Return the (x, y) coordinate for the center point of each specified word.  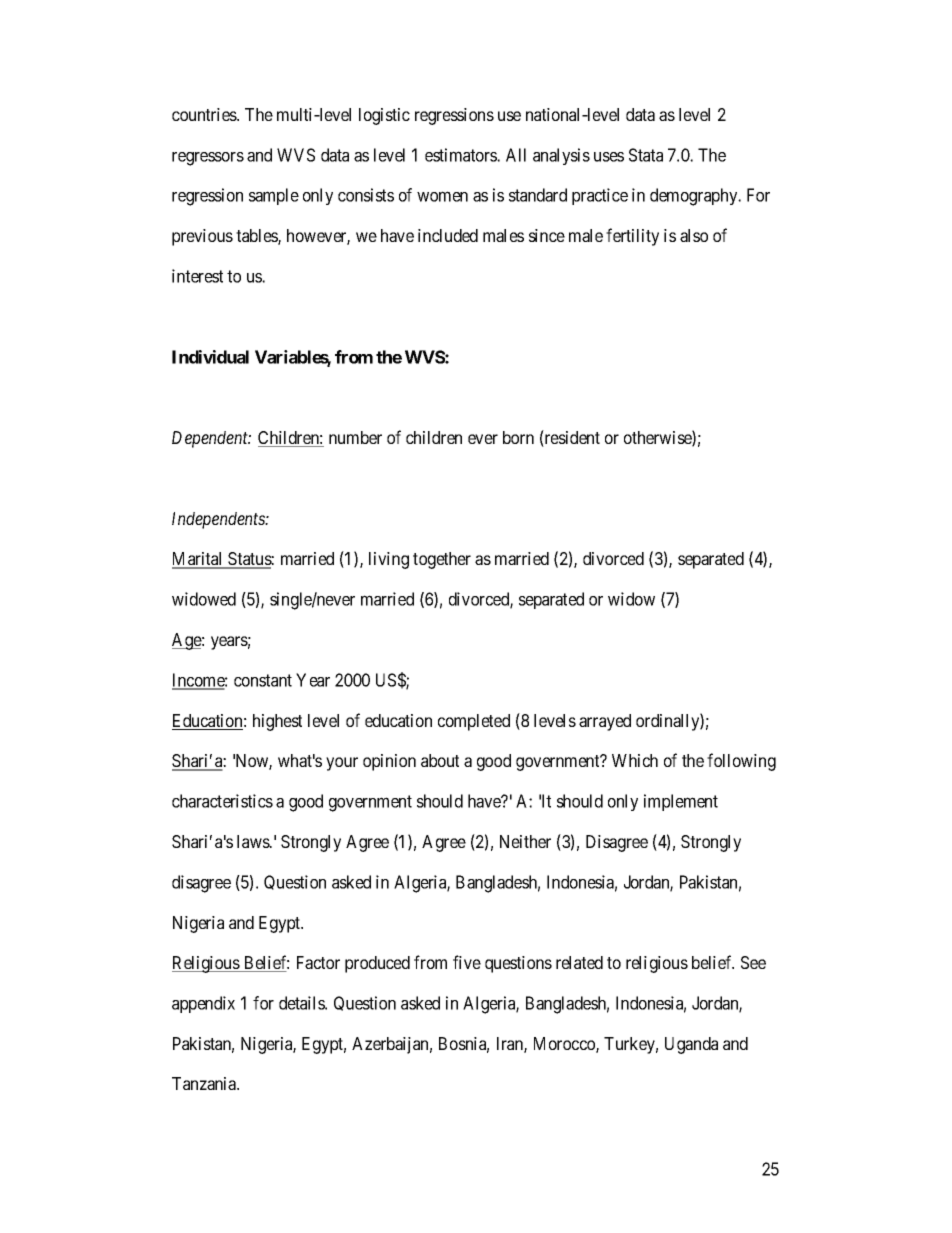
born (518, 437)
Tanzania (205, 1083)
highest (277, 722)
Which (635, 760)
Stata (646, 155)
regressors (208, 159)
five (467, 962)
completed (474, 722)
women (442, 196)
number (355, 437)
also (694, 235)
